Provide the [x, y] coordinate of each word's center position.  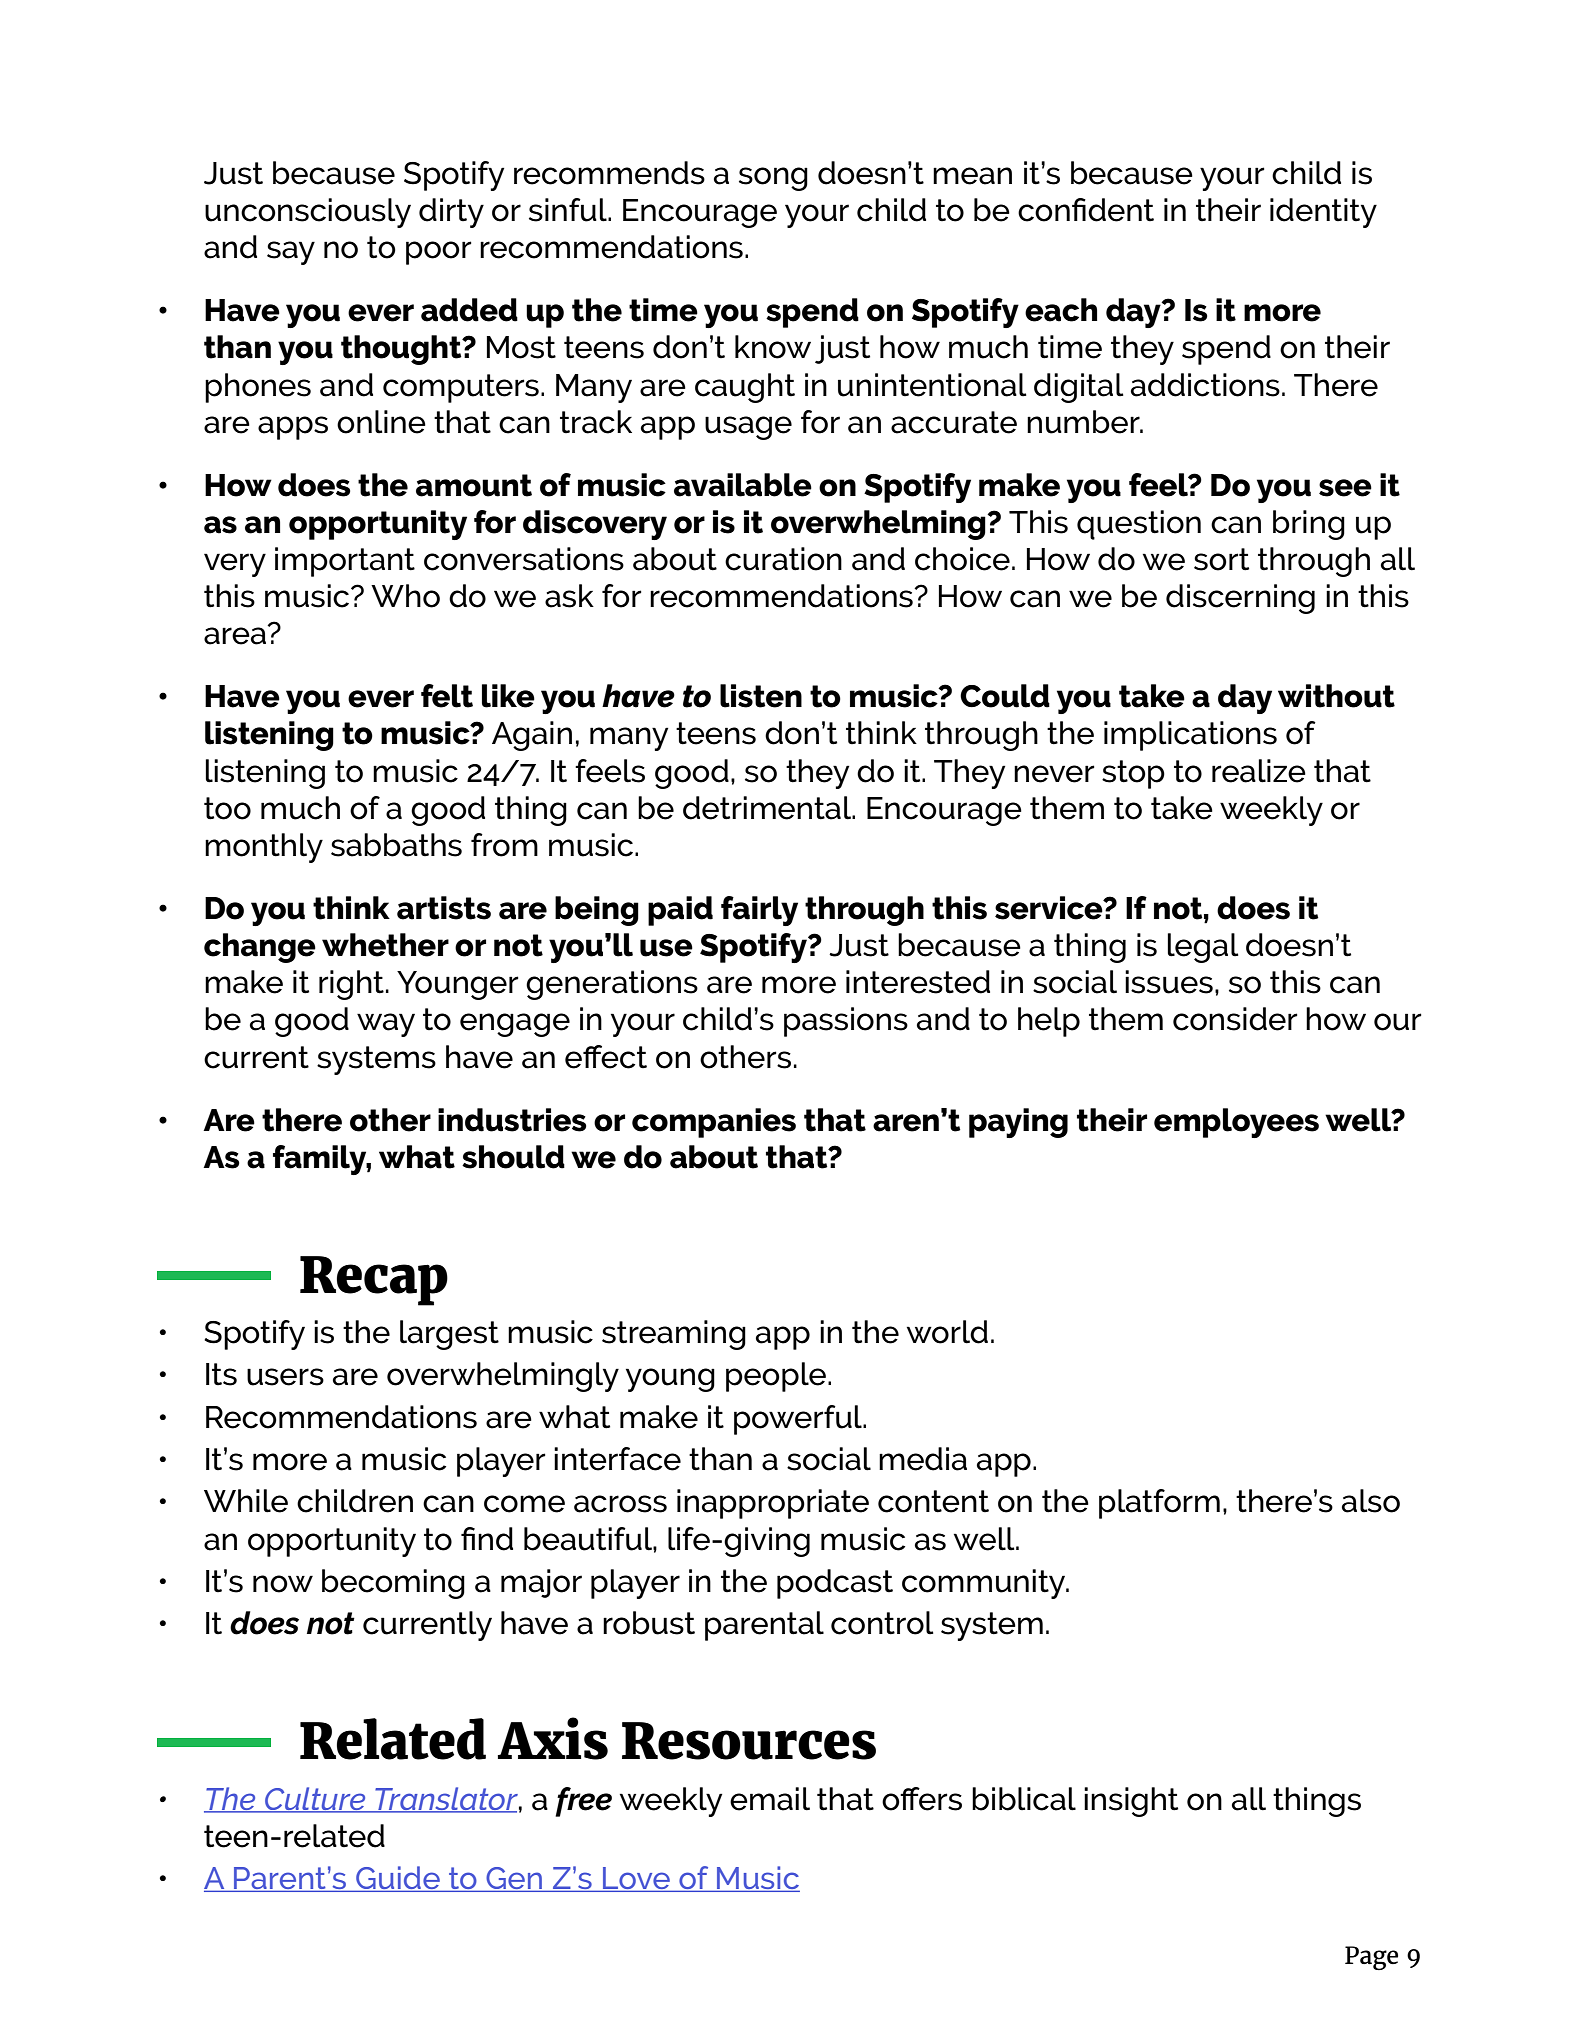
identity [1323, 213]
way [386, 1025]
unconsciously [308, 213]
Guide [398, 1879]
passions [846, 1022]
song [773, 179]
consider [1235, 1019]
